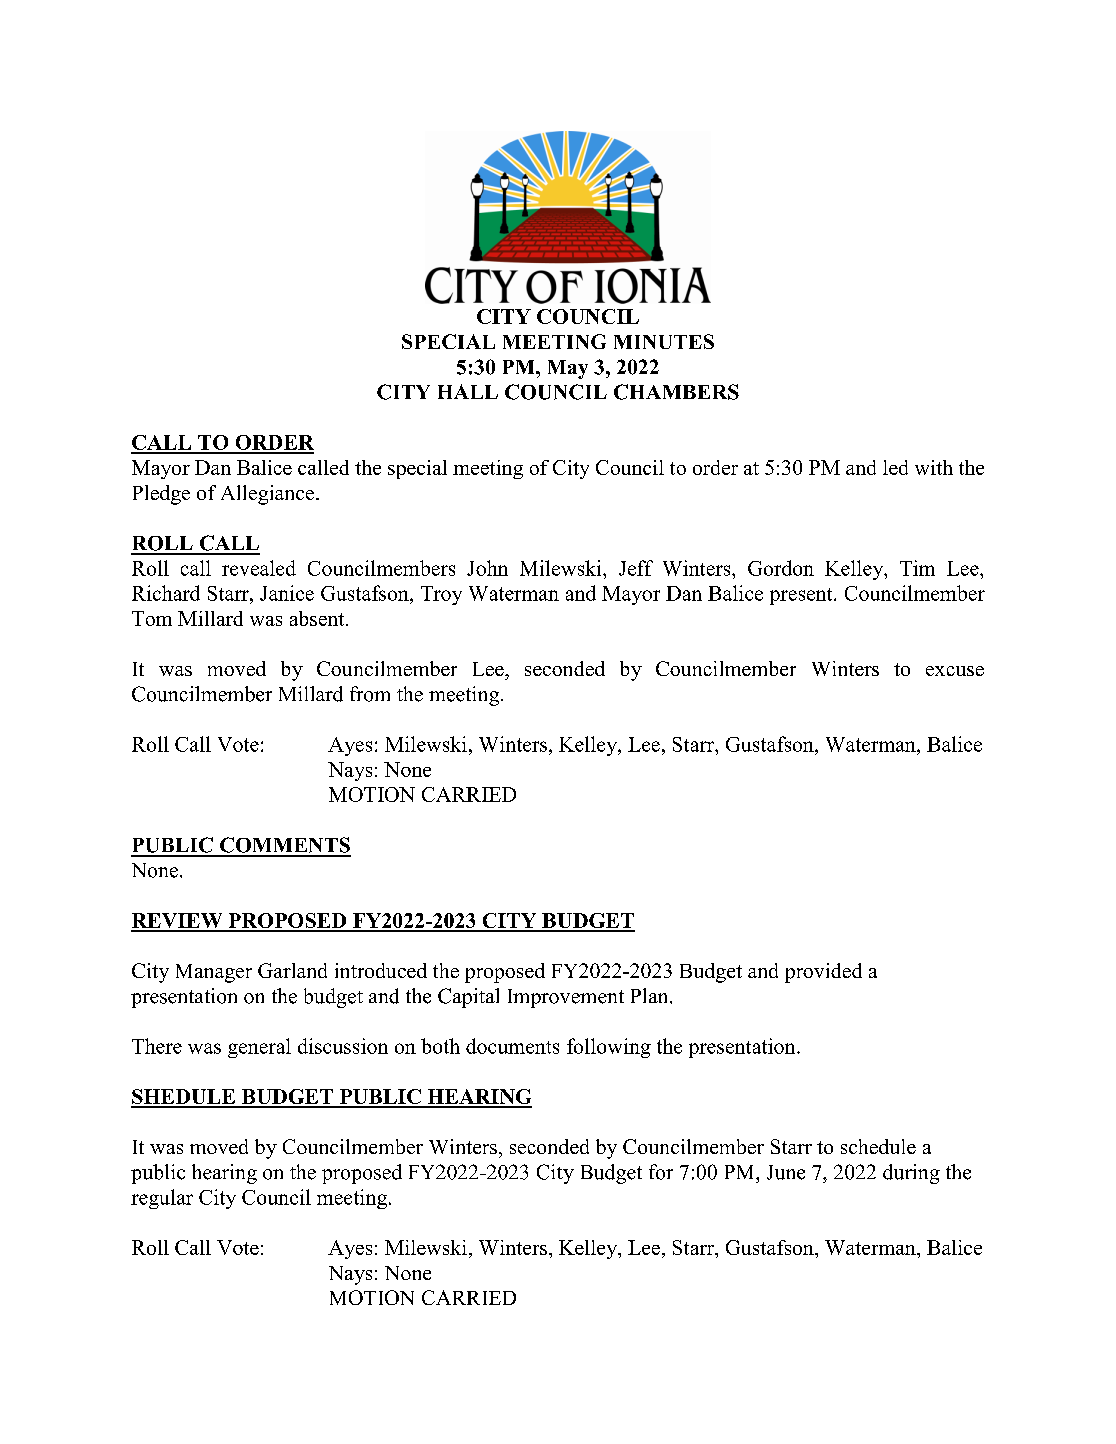  I want to click on CHAMBERS, so click(676, 392).
